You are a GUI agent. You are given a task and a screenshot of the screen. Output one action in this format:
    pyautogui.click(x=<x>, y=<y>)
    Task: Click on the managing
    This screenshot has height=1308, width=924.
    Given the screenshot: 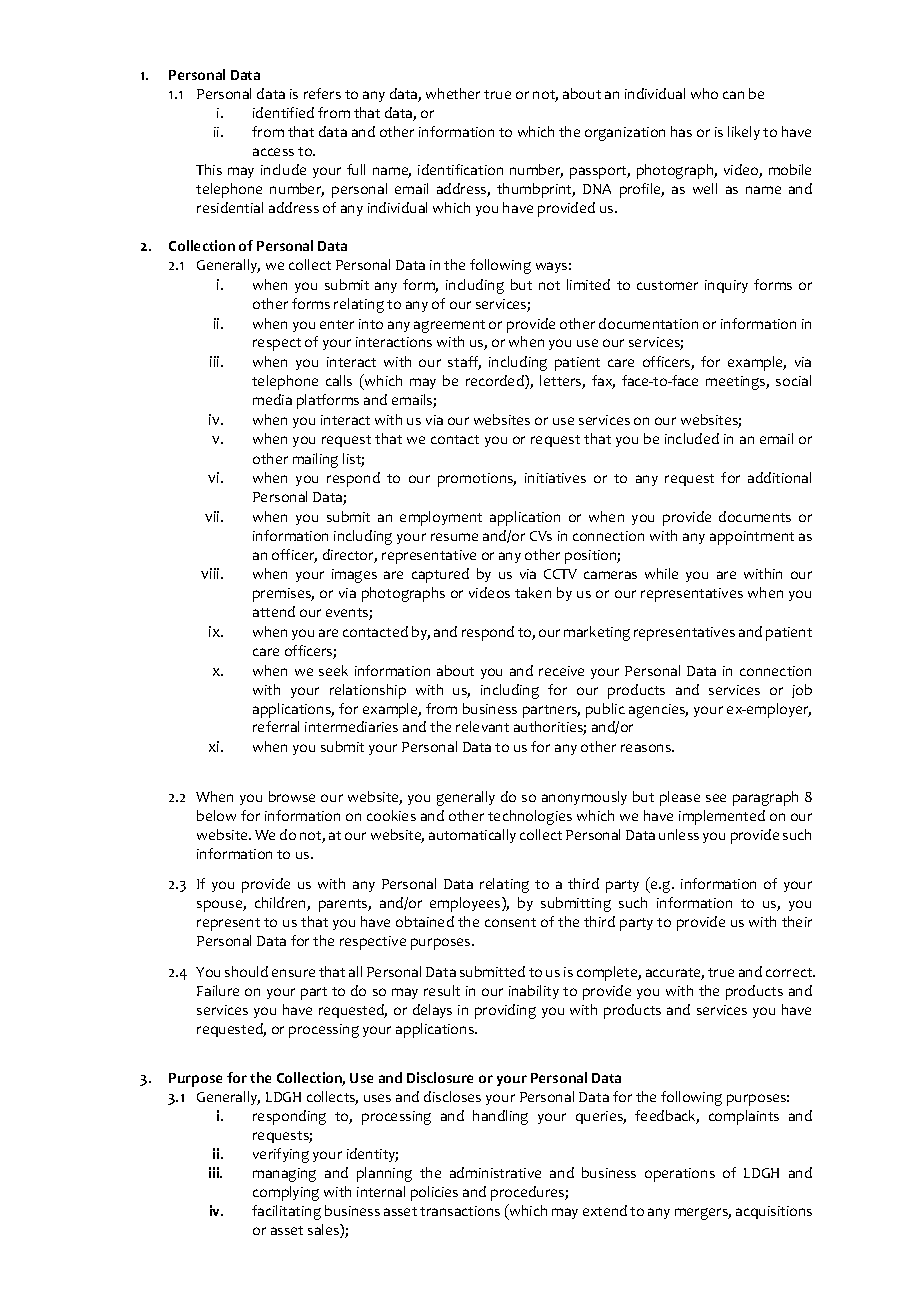 What is the action you would take?
    pyautogui.click(x=284, y=1175)
